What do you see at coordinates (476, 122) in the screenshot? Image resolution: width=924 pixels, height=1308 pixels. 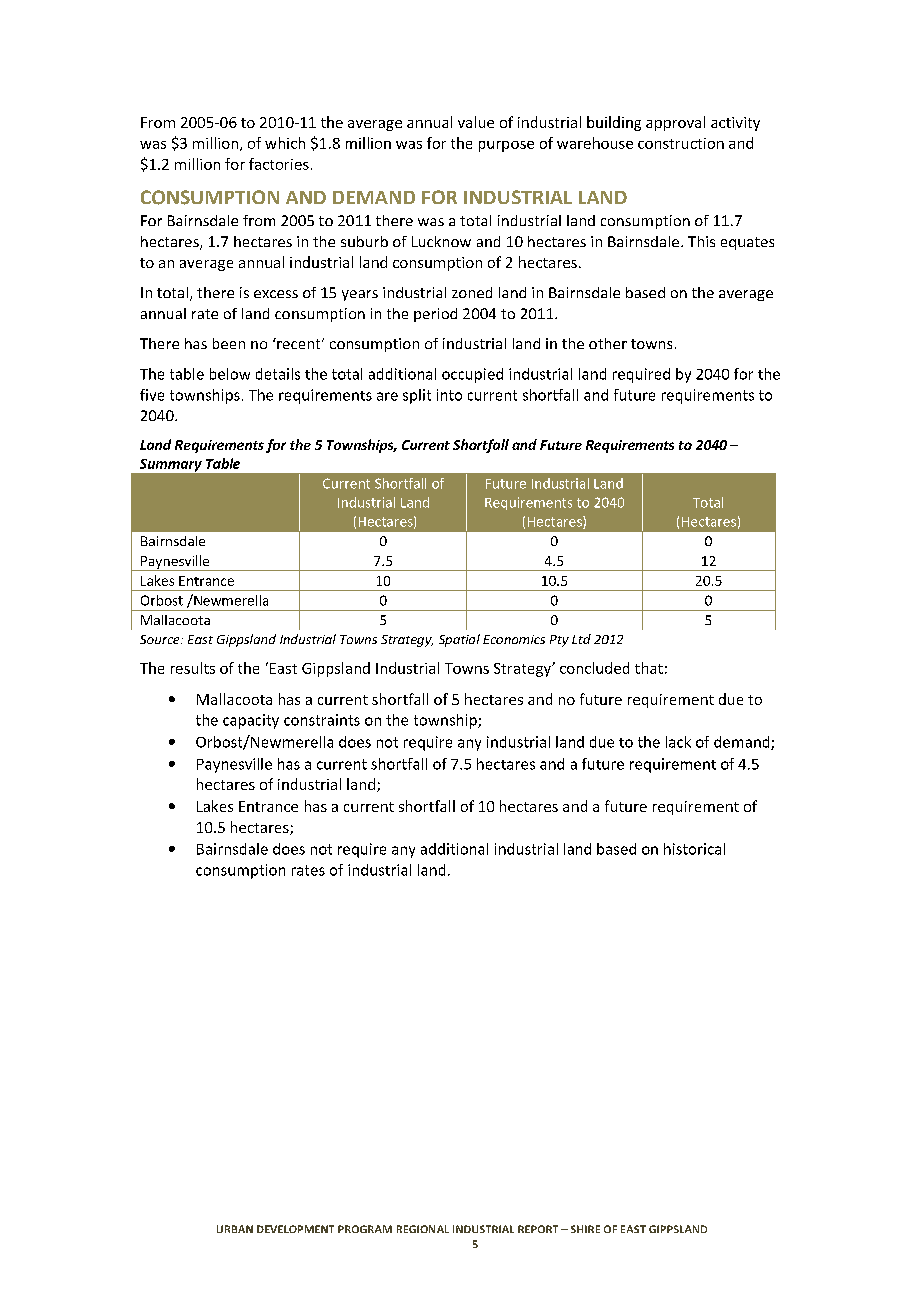 I see `value` at bounding box center [476, 122].
